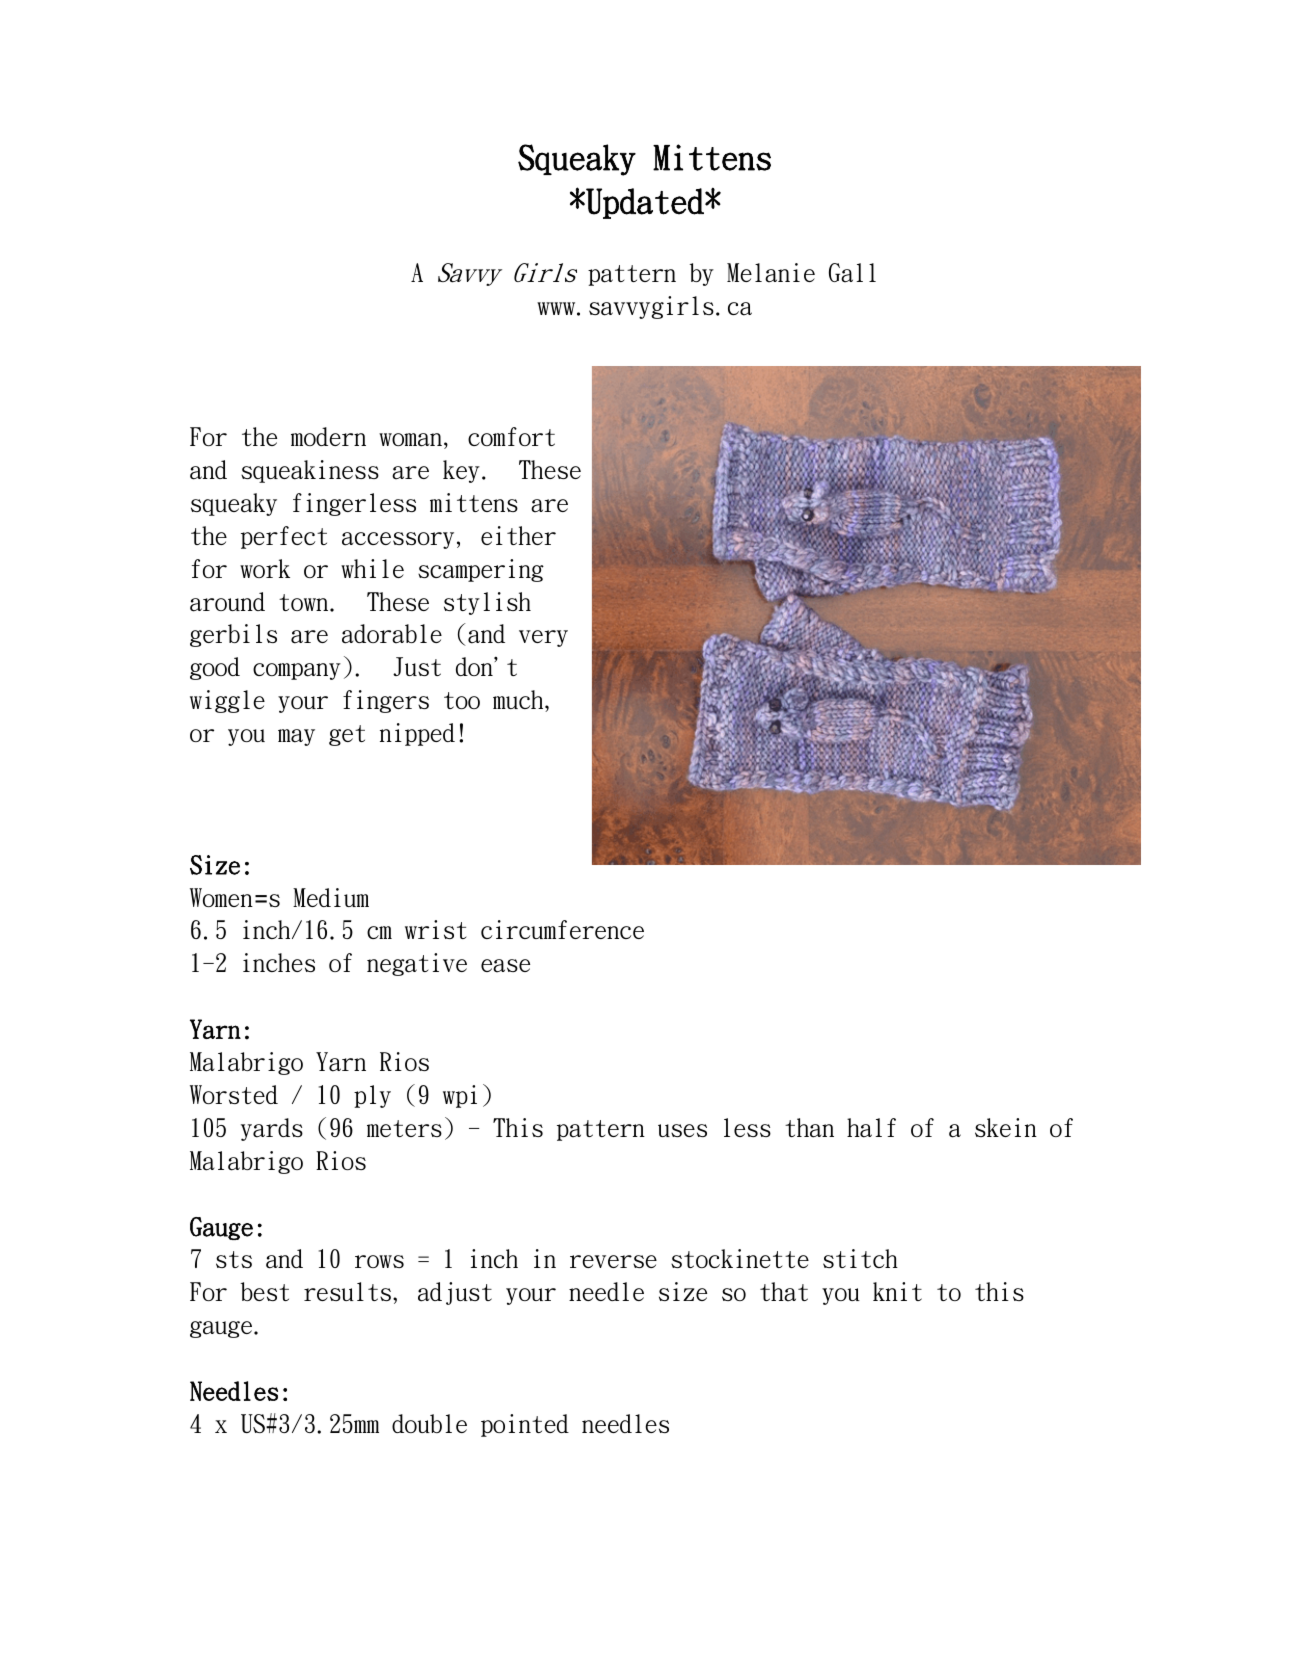 This image has width=1290, height=1670. Describe the element at coordinates (328, 436) in the image. I see `modern` at that location.
